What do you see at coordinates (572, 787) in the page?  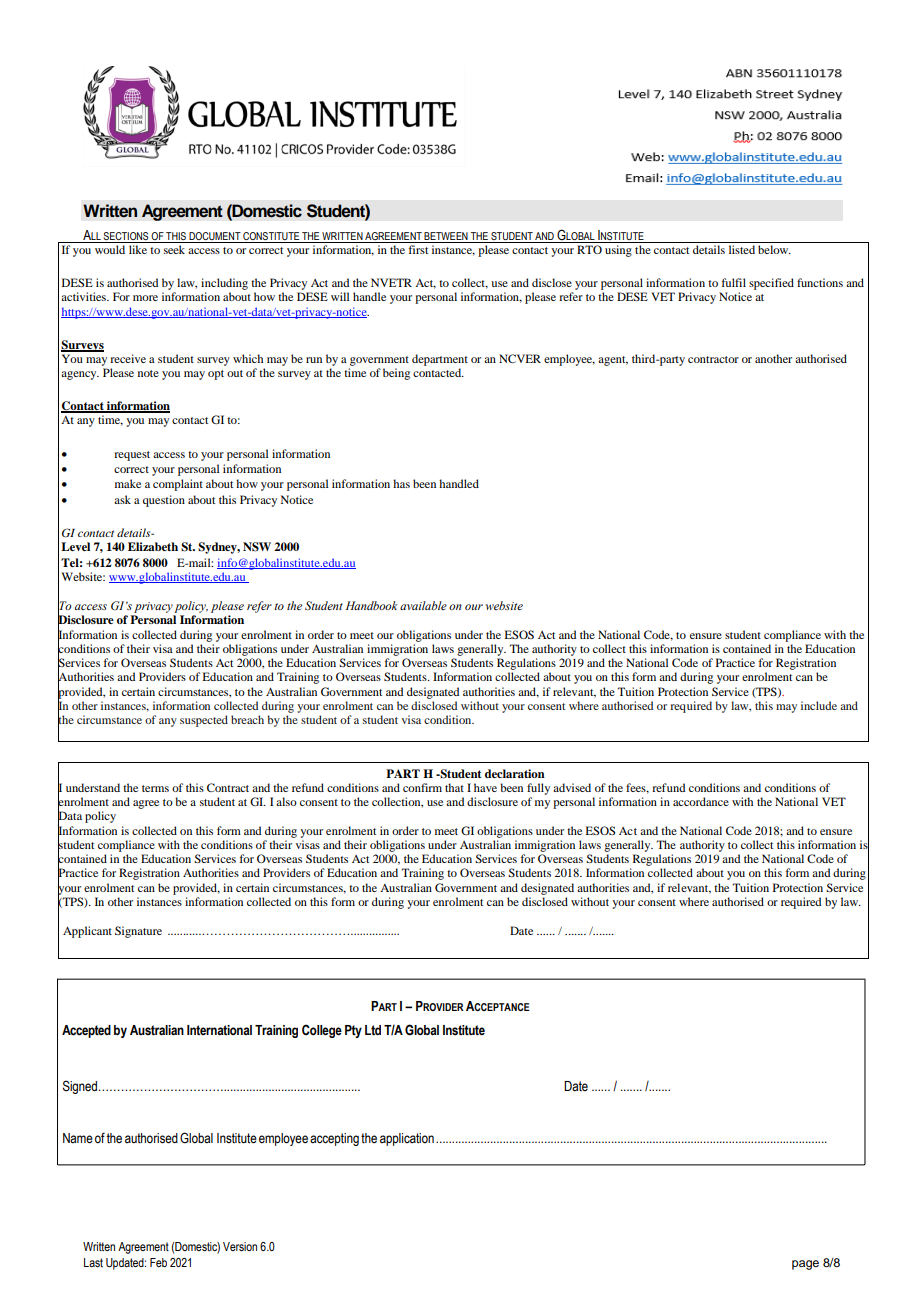 I see `advised` at bounding box center [572, 787].
